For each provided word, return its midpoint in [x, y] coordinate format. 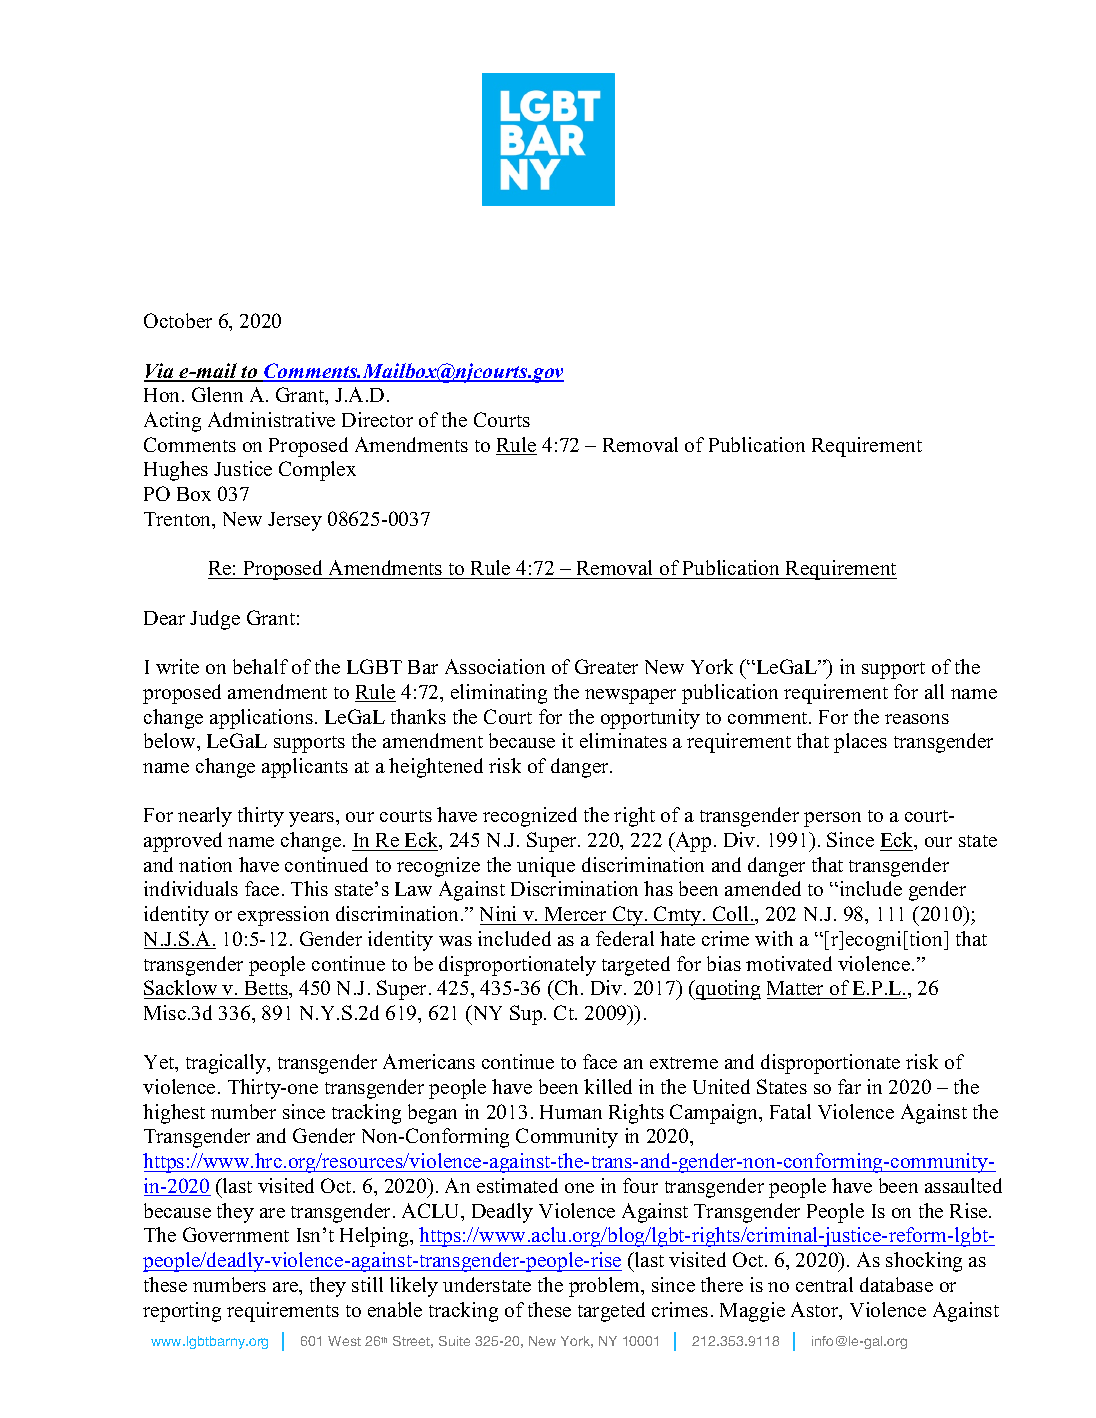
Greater [606, 666]
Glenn [217, 394]
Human [571, 1112]
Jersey [295, 521]
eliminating [499, 694]
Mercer [575, 914]
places [860, 743]
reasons [917, 719]
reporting [182, 1312]
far [849, 1086]
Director [377, 419]
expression [283, 916]
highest [174, 1114]
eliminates [623, 740]
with [774, 938]
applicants [305, 768]
